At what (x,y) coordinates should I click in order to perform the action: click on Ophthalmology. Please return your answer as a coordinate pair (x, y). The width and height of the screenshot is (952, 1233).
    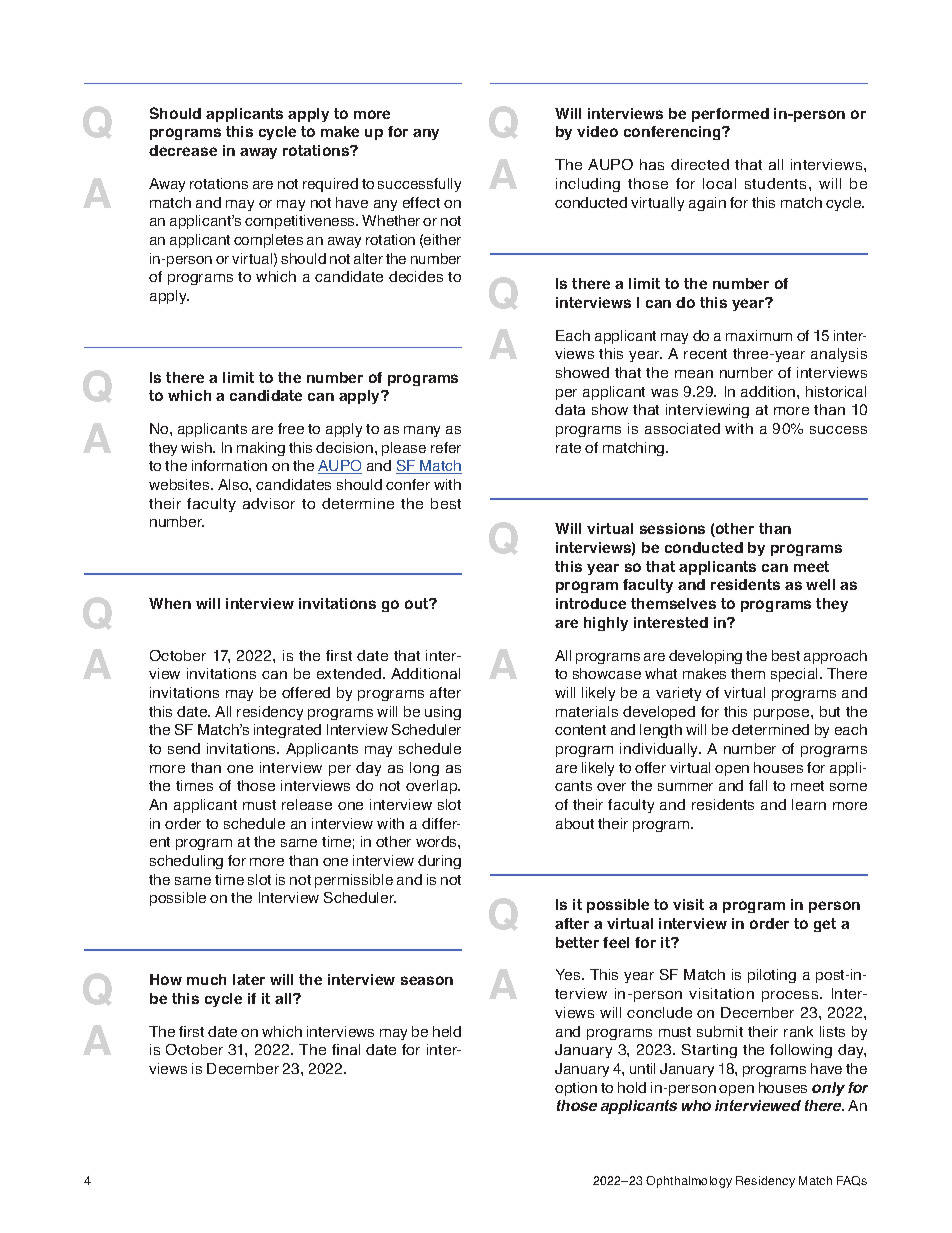
    Looking at the image, I should click on (689, 1182).
